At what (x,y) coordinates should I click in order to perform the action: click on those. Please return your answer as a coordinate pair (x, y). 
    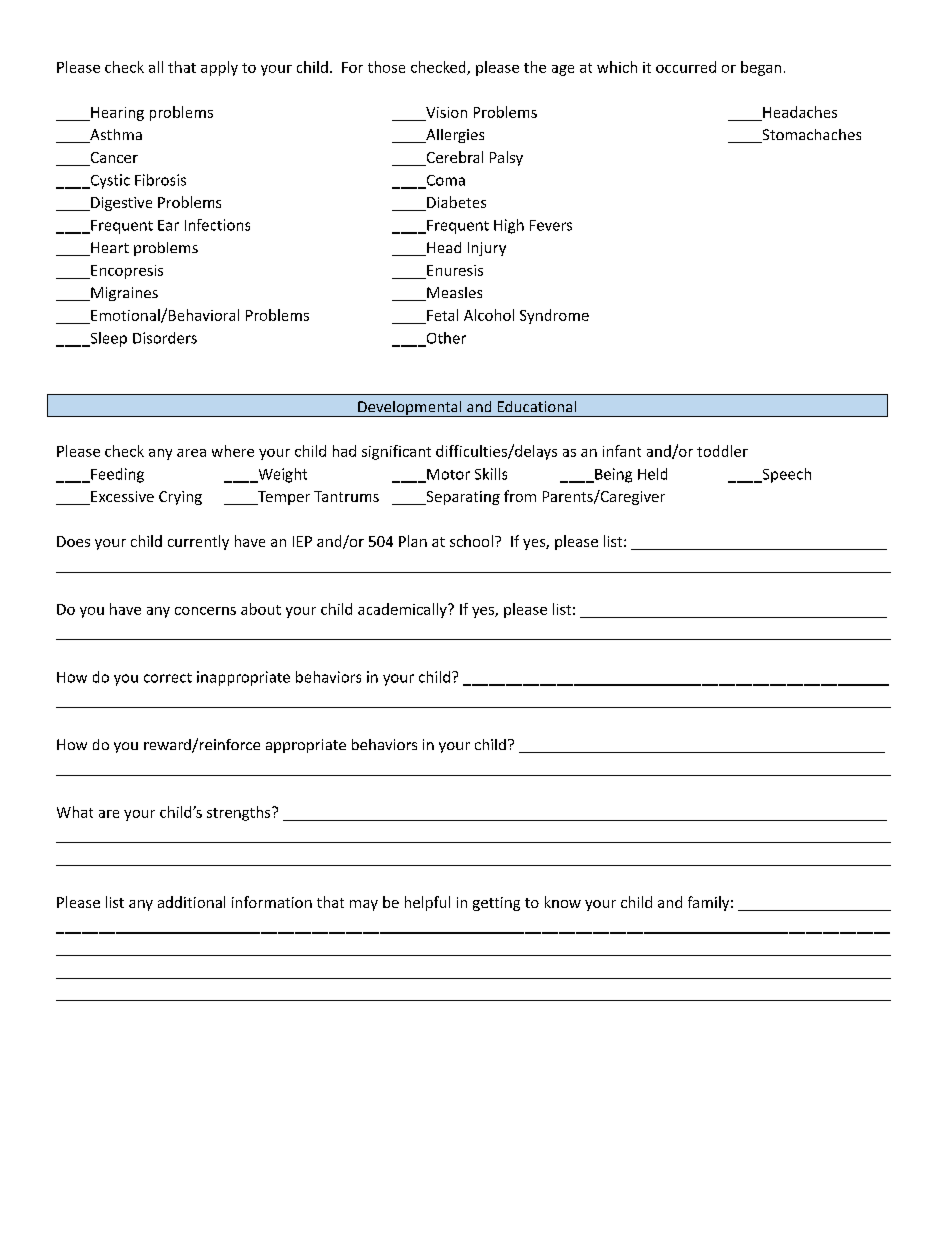
    Looking at the image, I should click on (386, 67).
